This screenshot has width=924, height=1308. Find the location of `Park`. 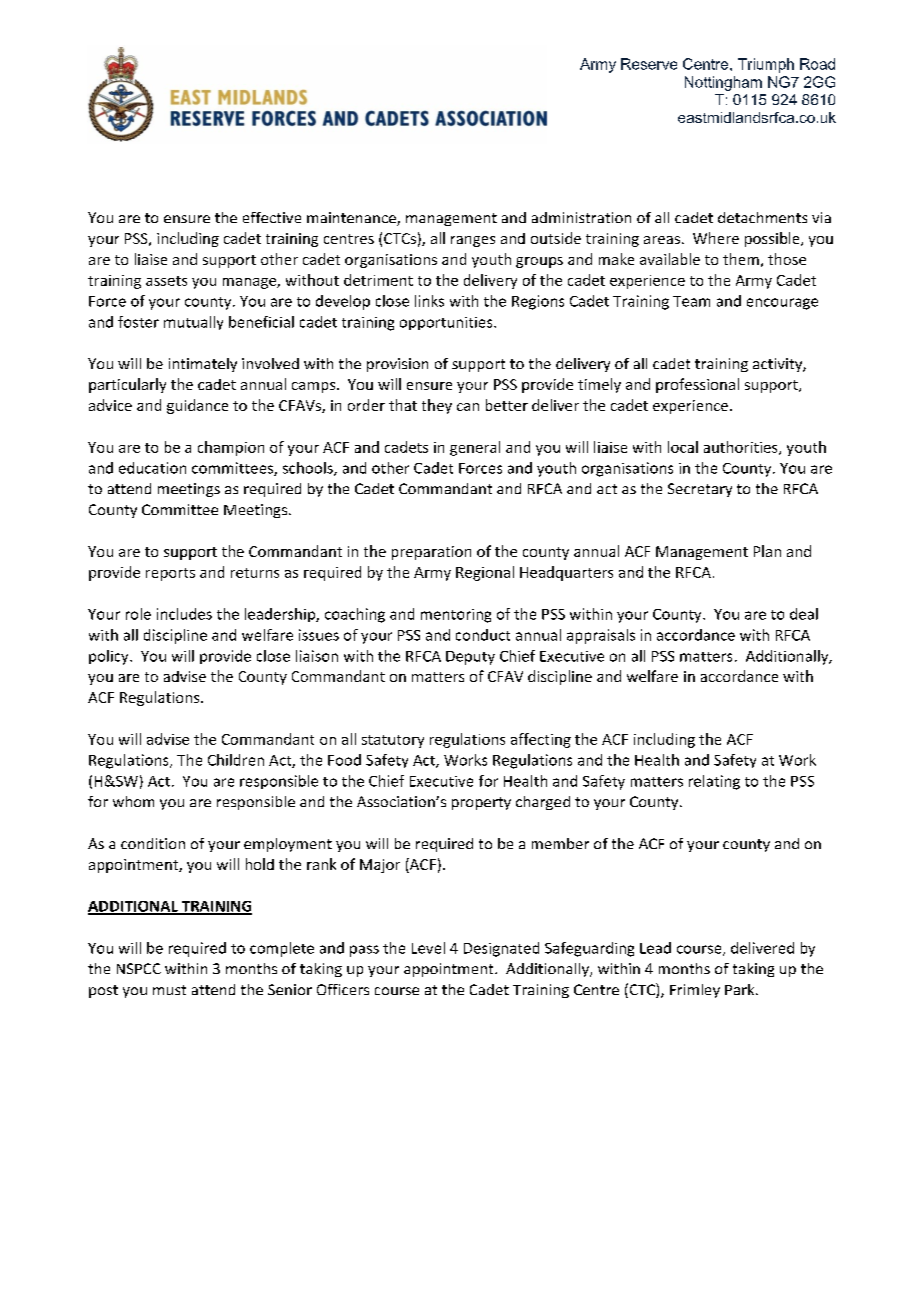

Park is located at coordinates (741, 989).
